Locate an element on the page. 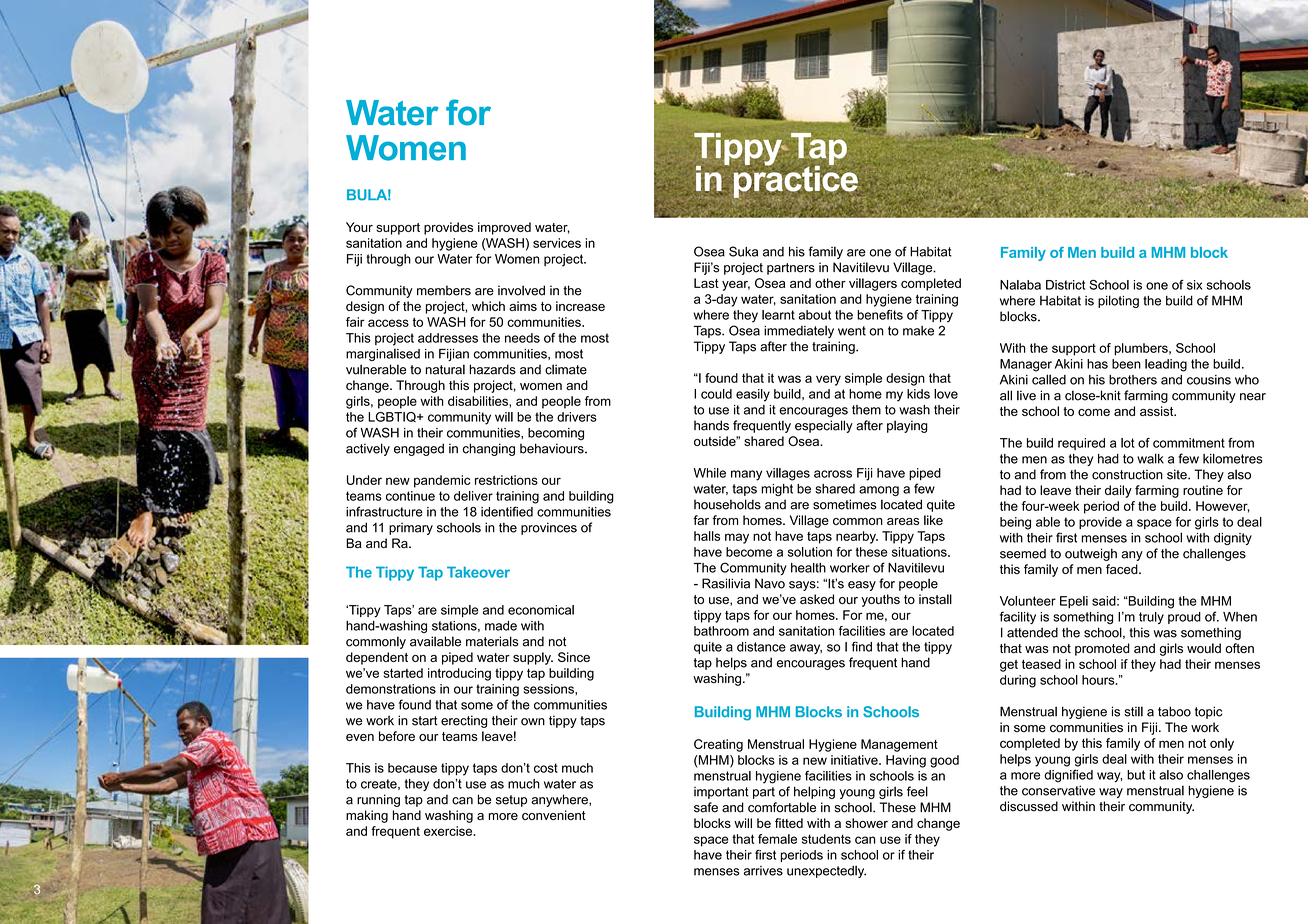  female is located at coordinates (777, 839).
